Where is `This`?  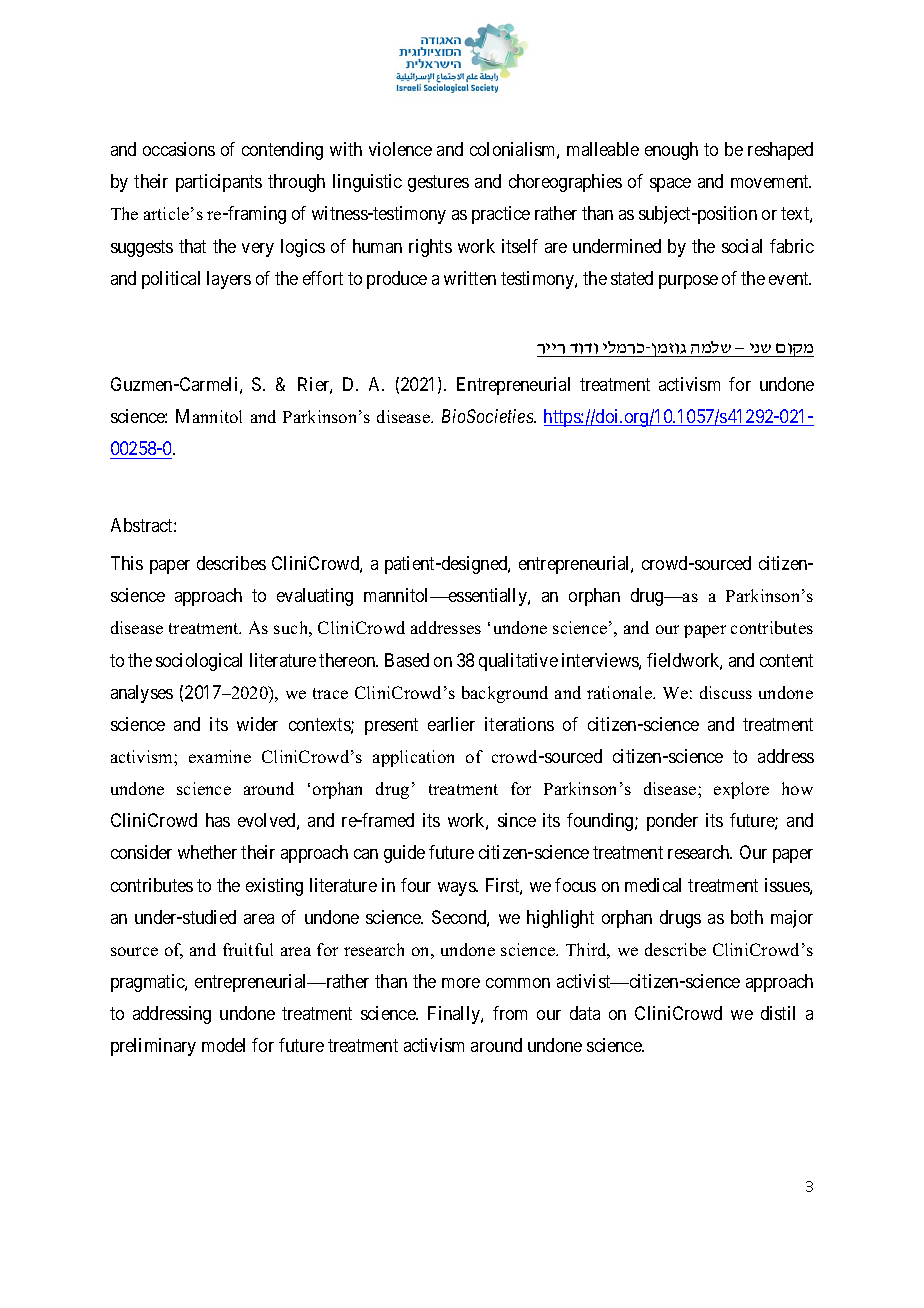
This is located at coordinates (127, 563).
